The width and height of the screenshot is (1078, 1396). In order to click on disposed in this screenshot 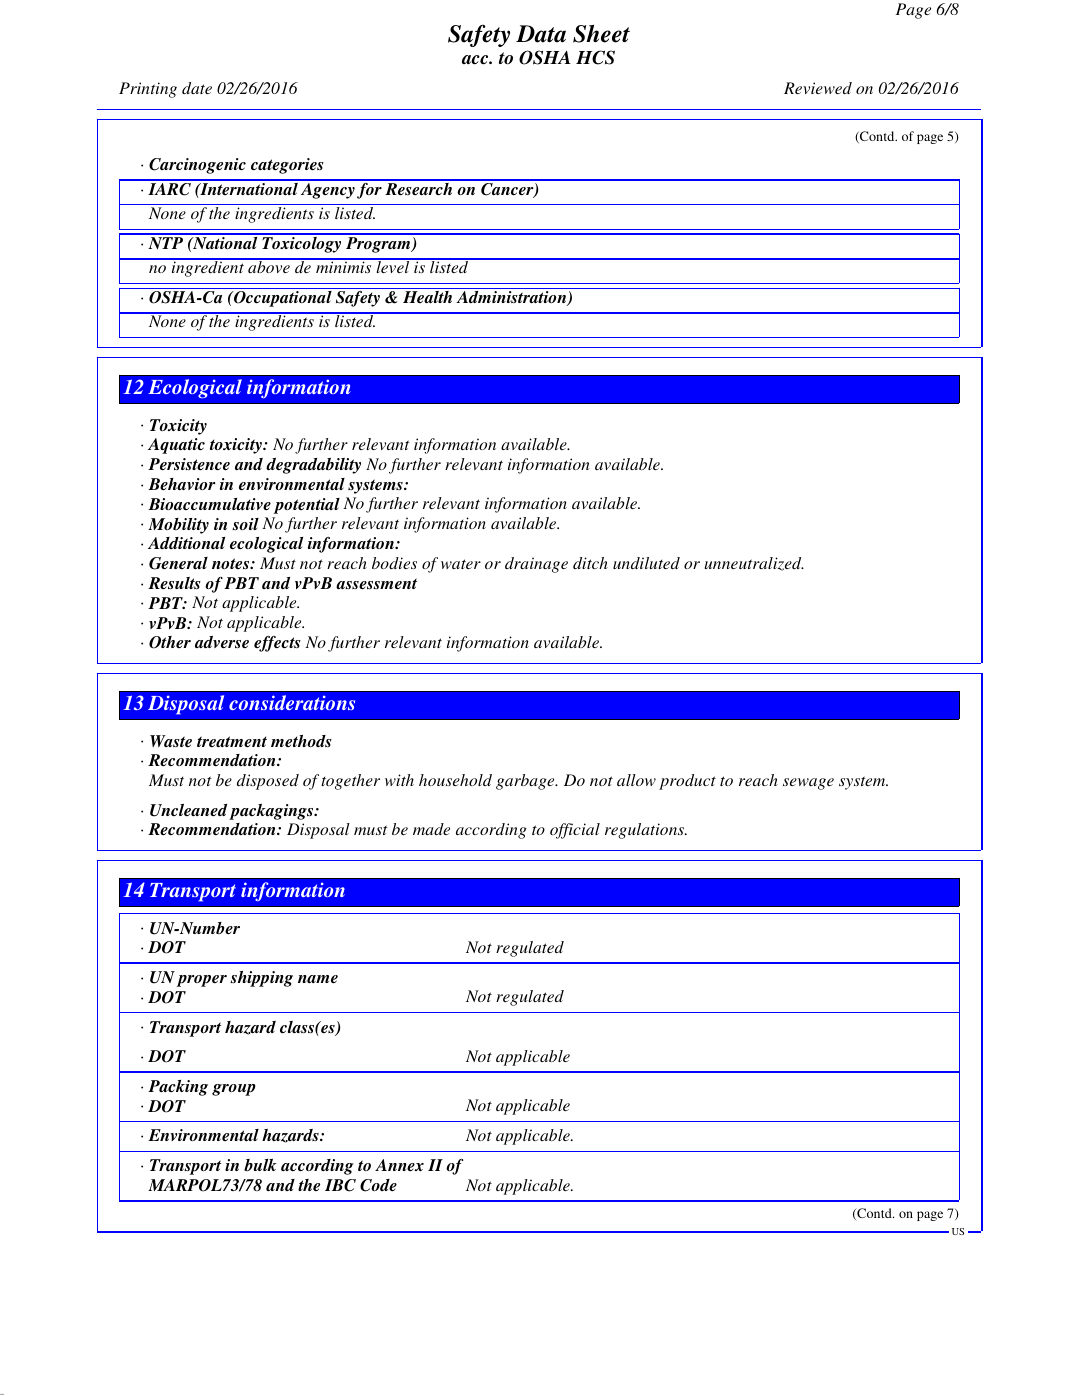, I will do `click(268, 782)`.
